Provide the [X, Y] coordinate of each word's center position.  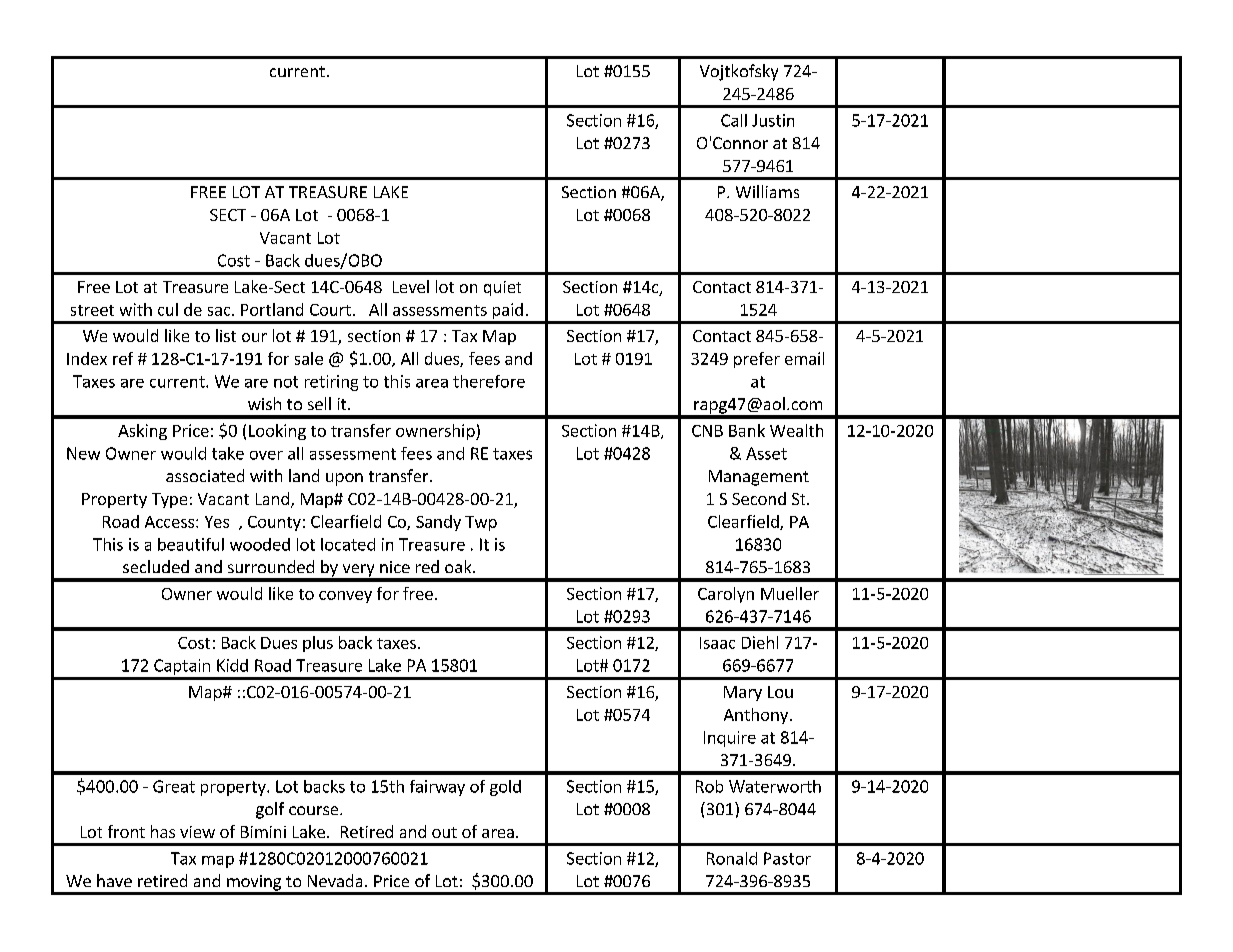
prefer [757, 360]
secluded [156, 566]
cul [168, 309]
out [444, 832]
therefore [489, 381]
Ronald [732, 858]
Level [411, 286]
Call [734, 120]
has [163, 831]
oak [459, 566]
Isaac [717, 643]
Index [87, 358]
